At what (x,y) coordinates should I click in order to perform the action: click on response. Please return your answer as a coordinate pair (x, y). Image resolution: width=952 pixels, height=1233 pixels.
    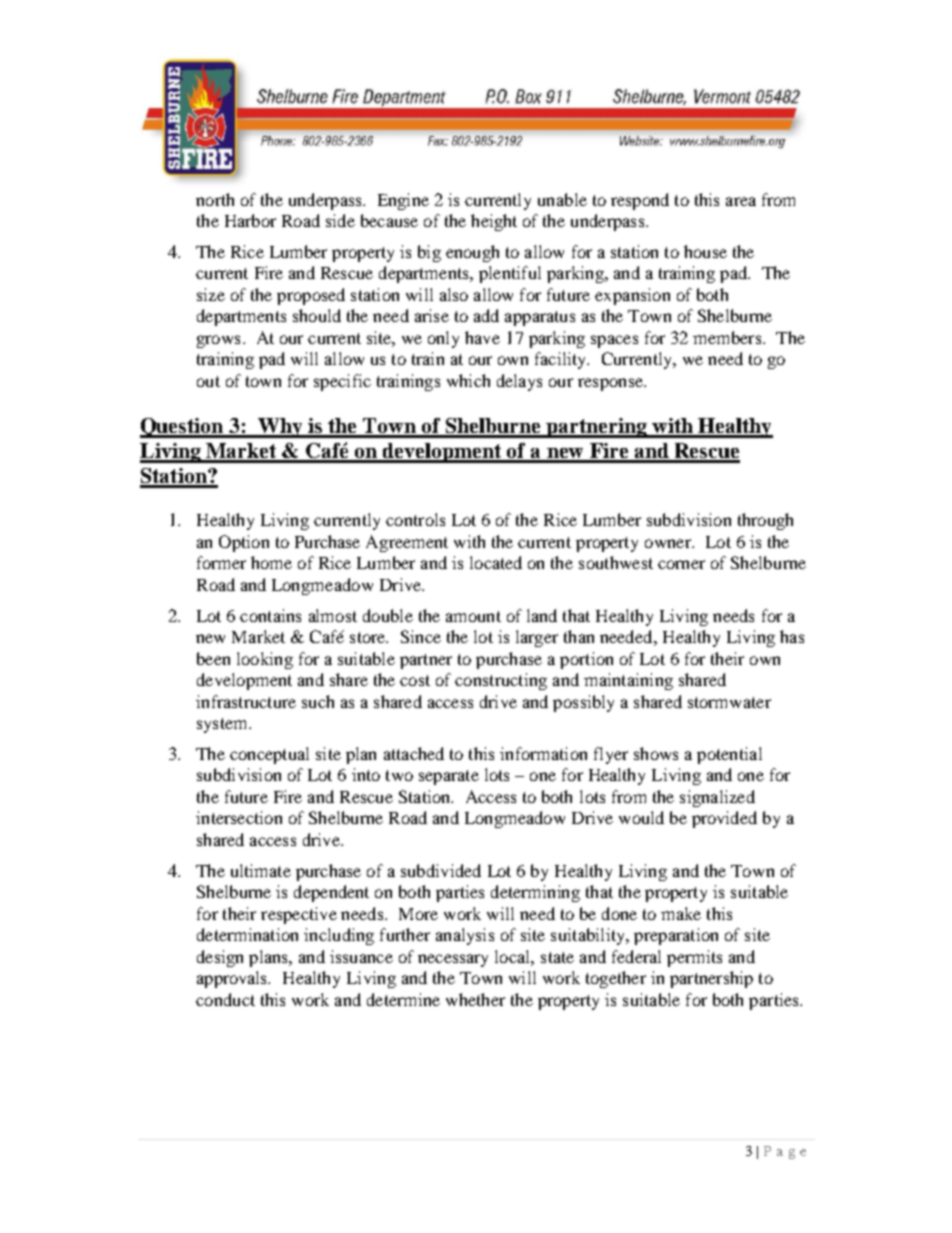
    Looking at the image, I should click on (611, 384).
